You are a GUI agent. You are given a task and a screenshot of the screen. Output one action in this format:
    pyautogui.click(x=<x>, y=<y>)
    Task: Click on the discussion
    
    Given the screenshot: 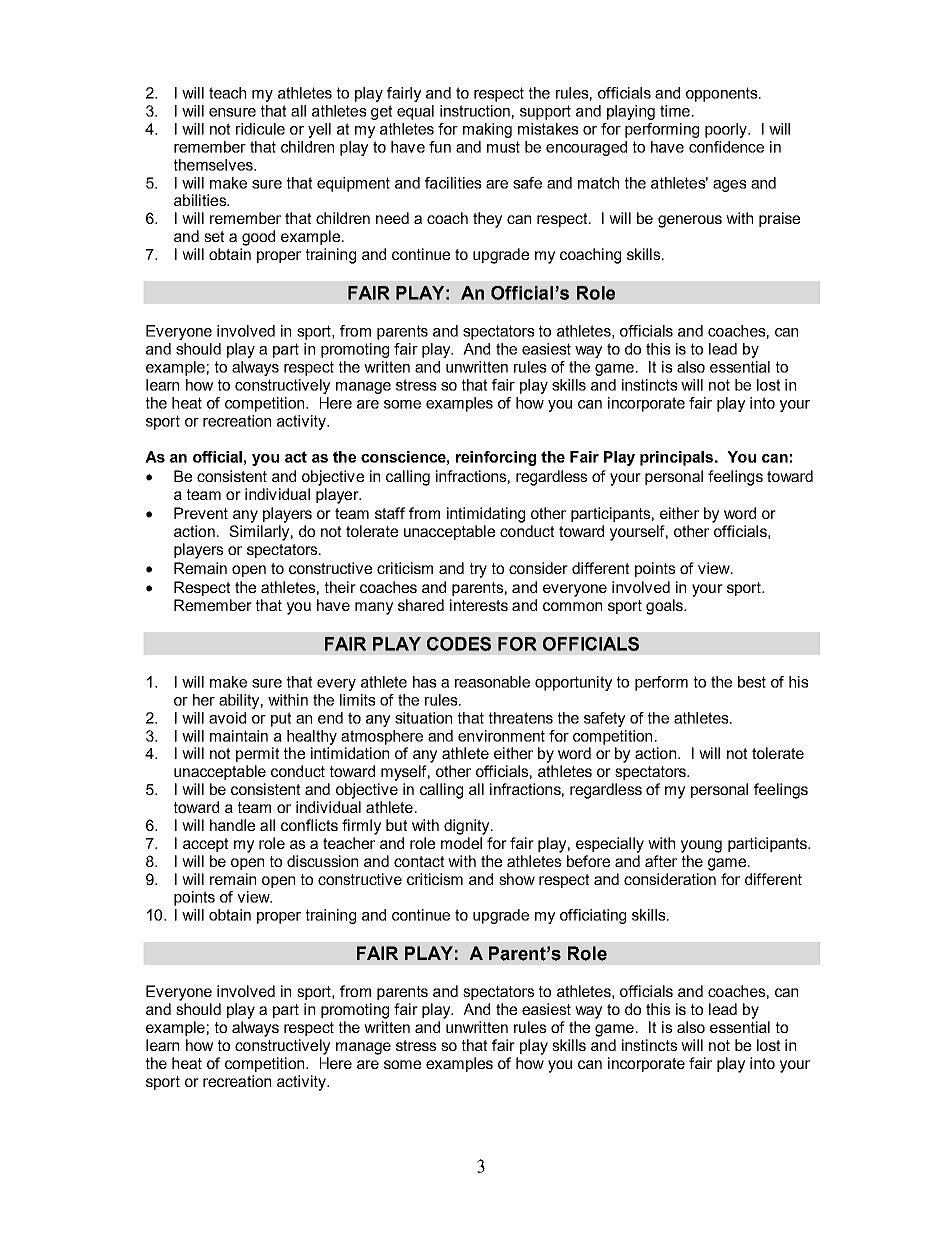 What is the action you would take?
    pyautogui.click(x=322, y=861)
